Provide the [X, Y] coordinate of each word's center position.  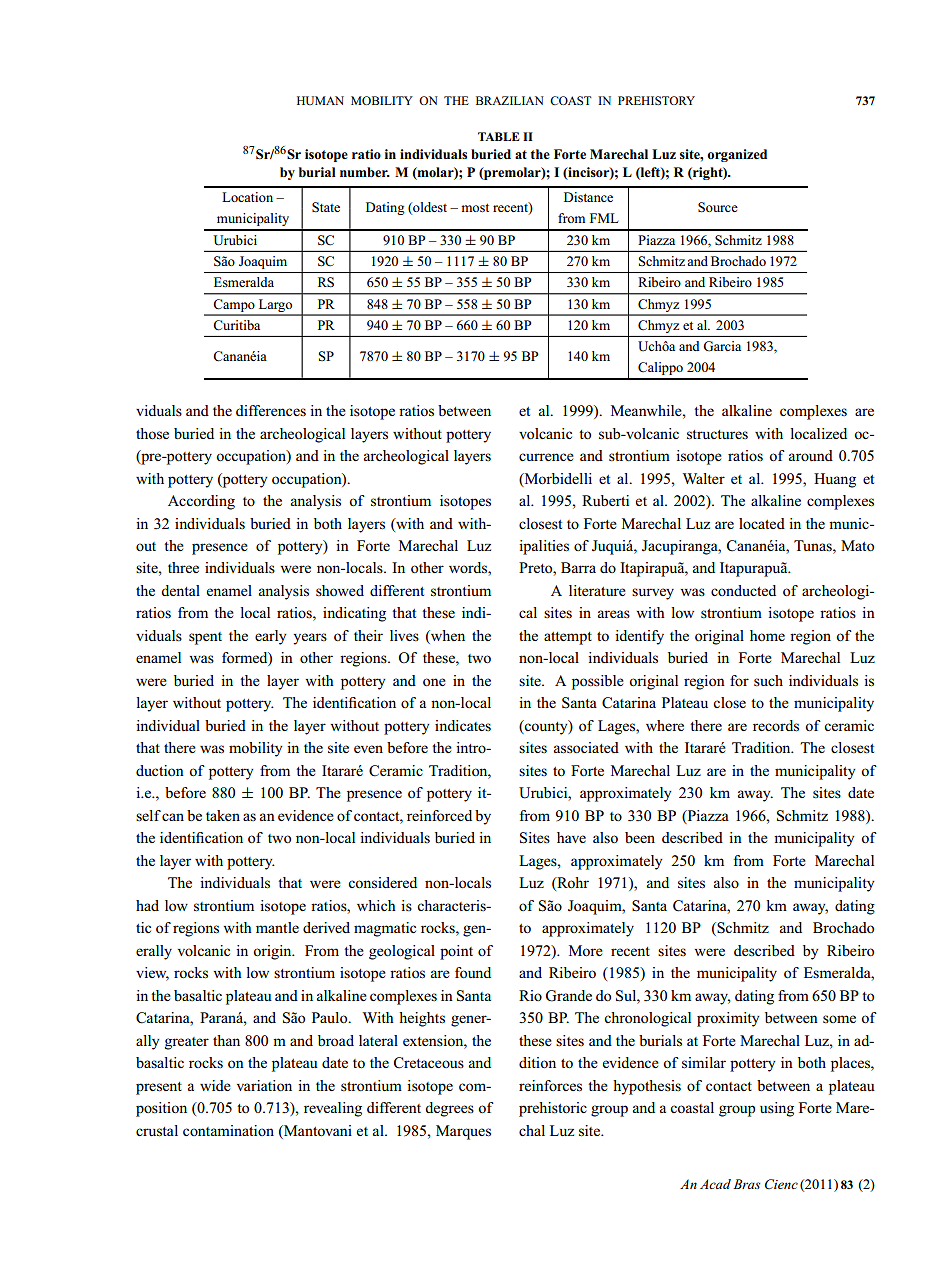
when [447, 637]
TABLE [499, 136]
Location [247, 197]
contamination [228, 1130]
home [767, 635]
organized [737, 155]
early [271, 637]
